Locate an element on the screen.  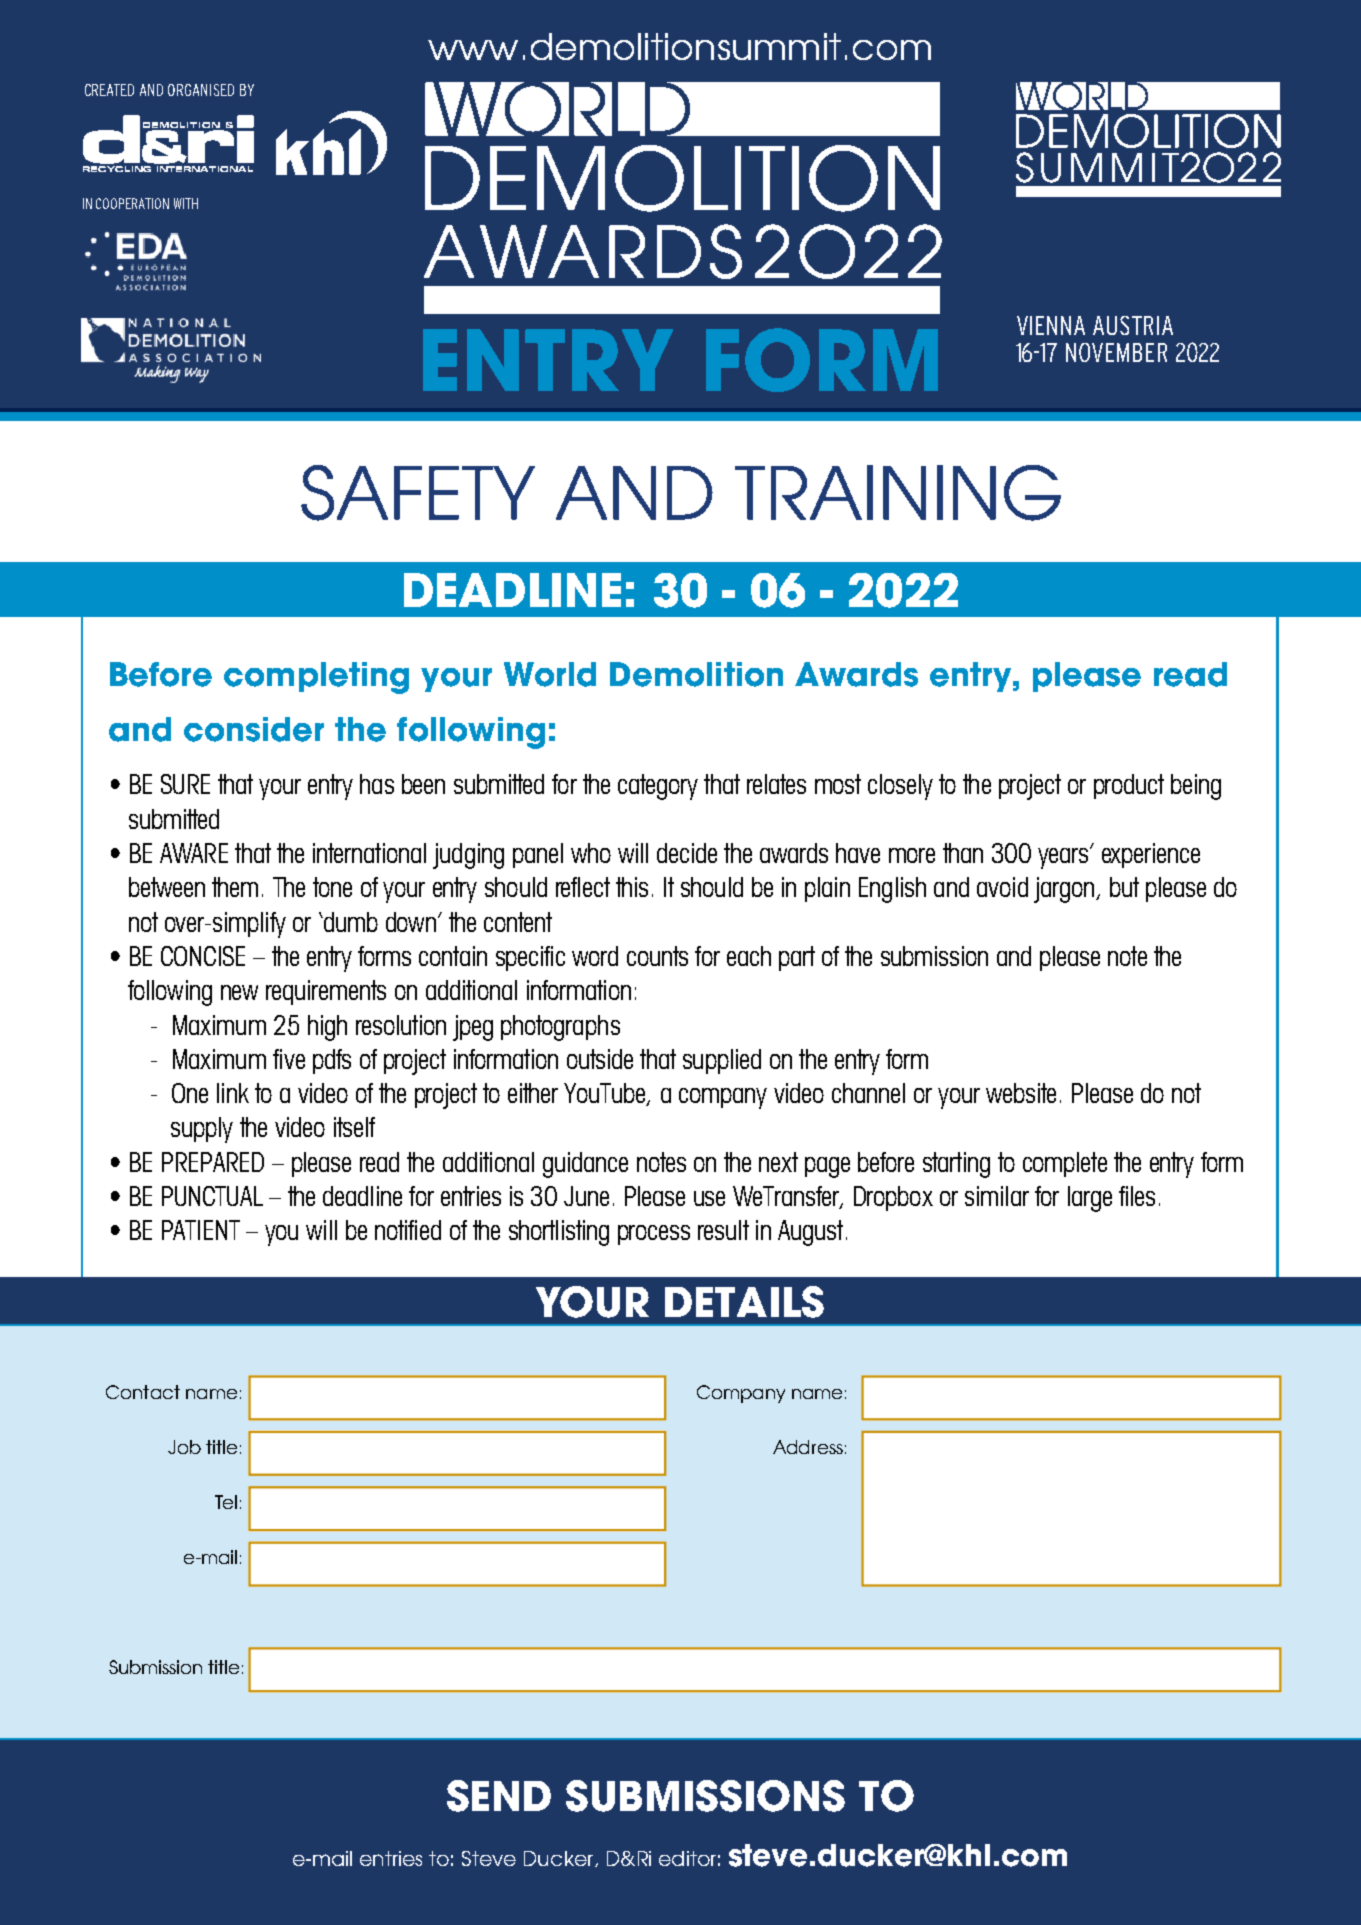
product is located at coordinates (1129, 786).
